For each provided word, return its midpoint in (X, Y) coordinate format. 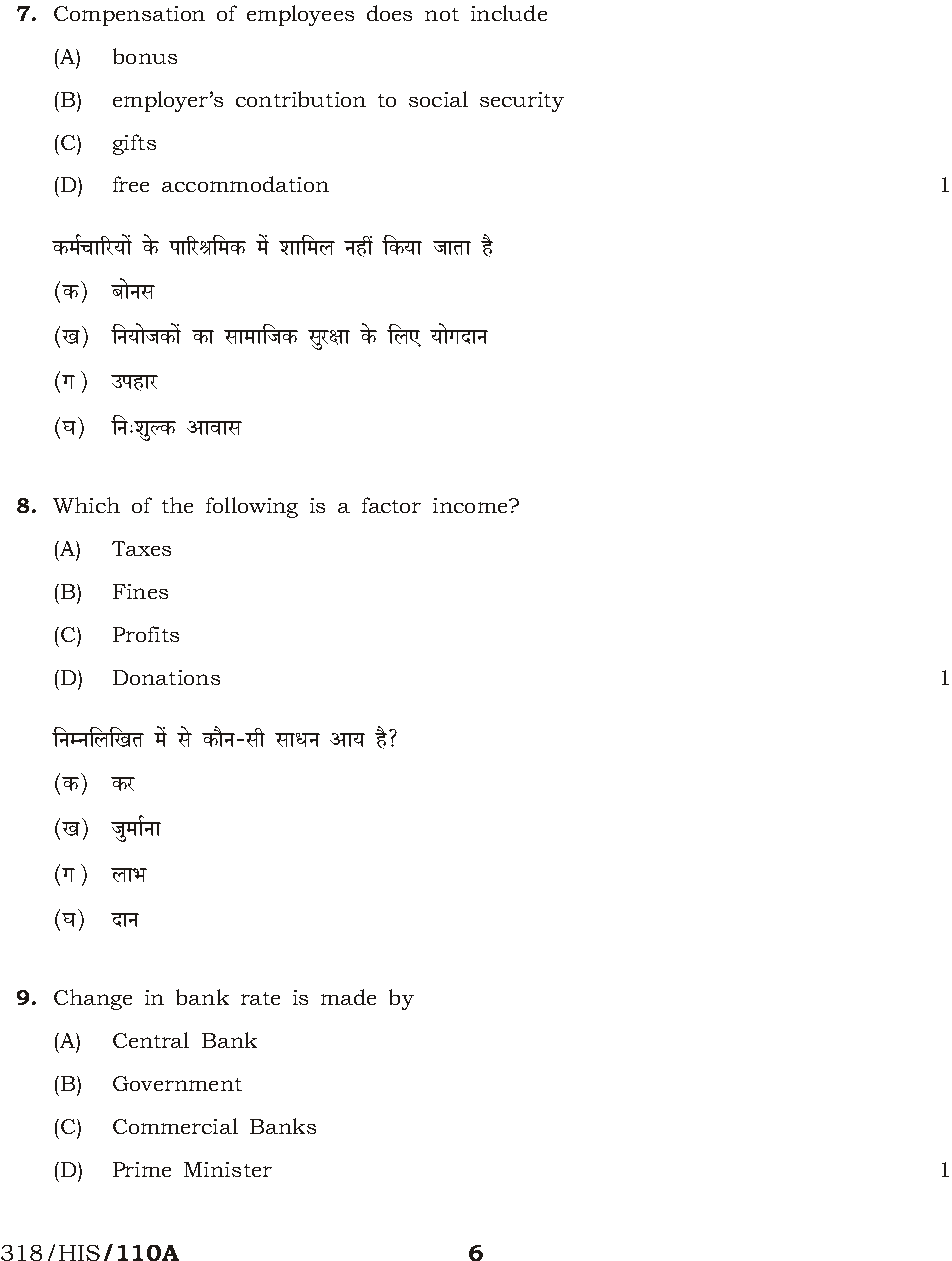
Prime (142, 1169)
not (442, 14)
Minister (228, 1169)
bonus (145, 56)
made (348, 997)
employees (300, 15)
